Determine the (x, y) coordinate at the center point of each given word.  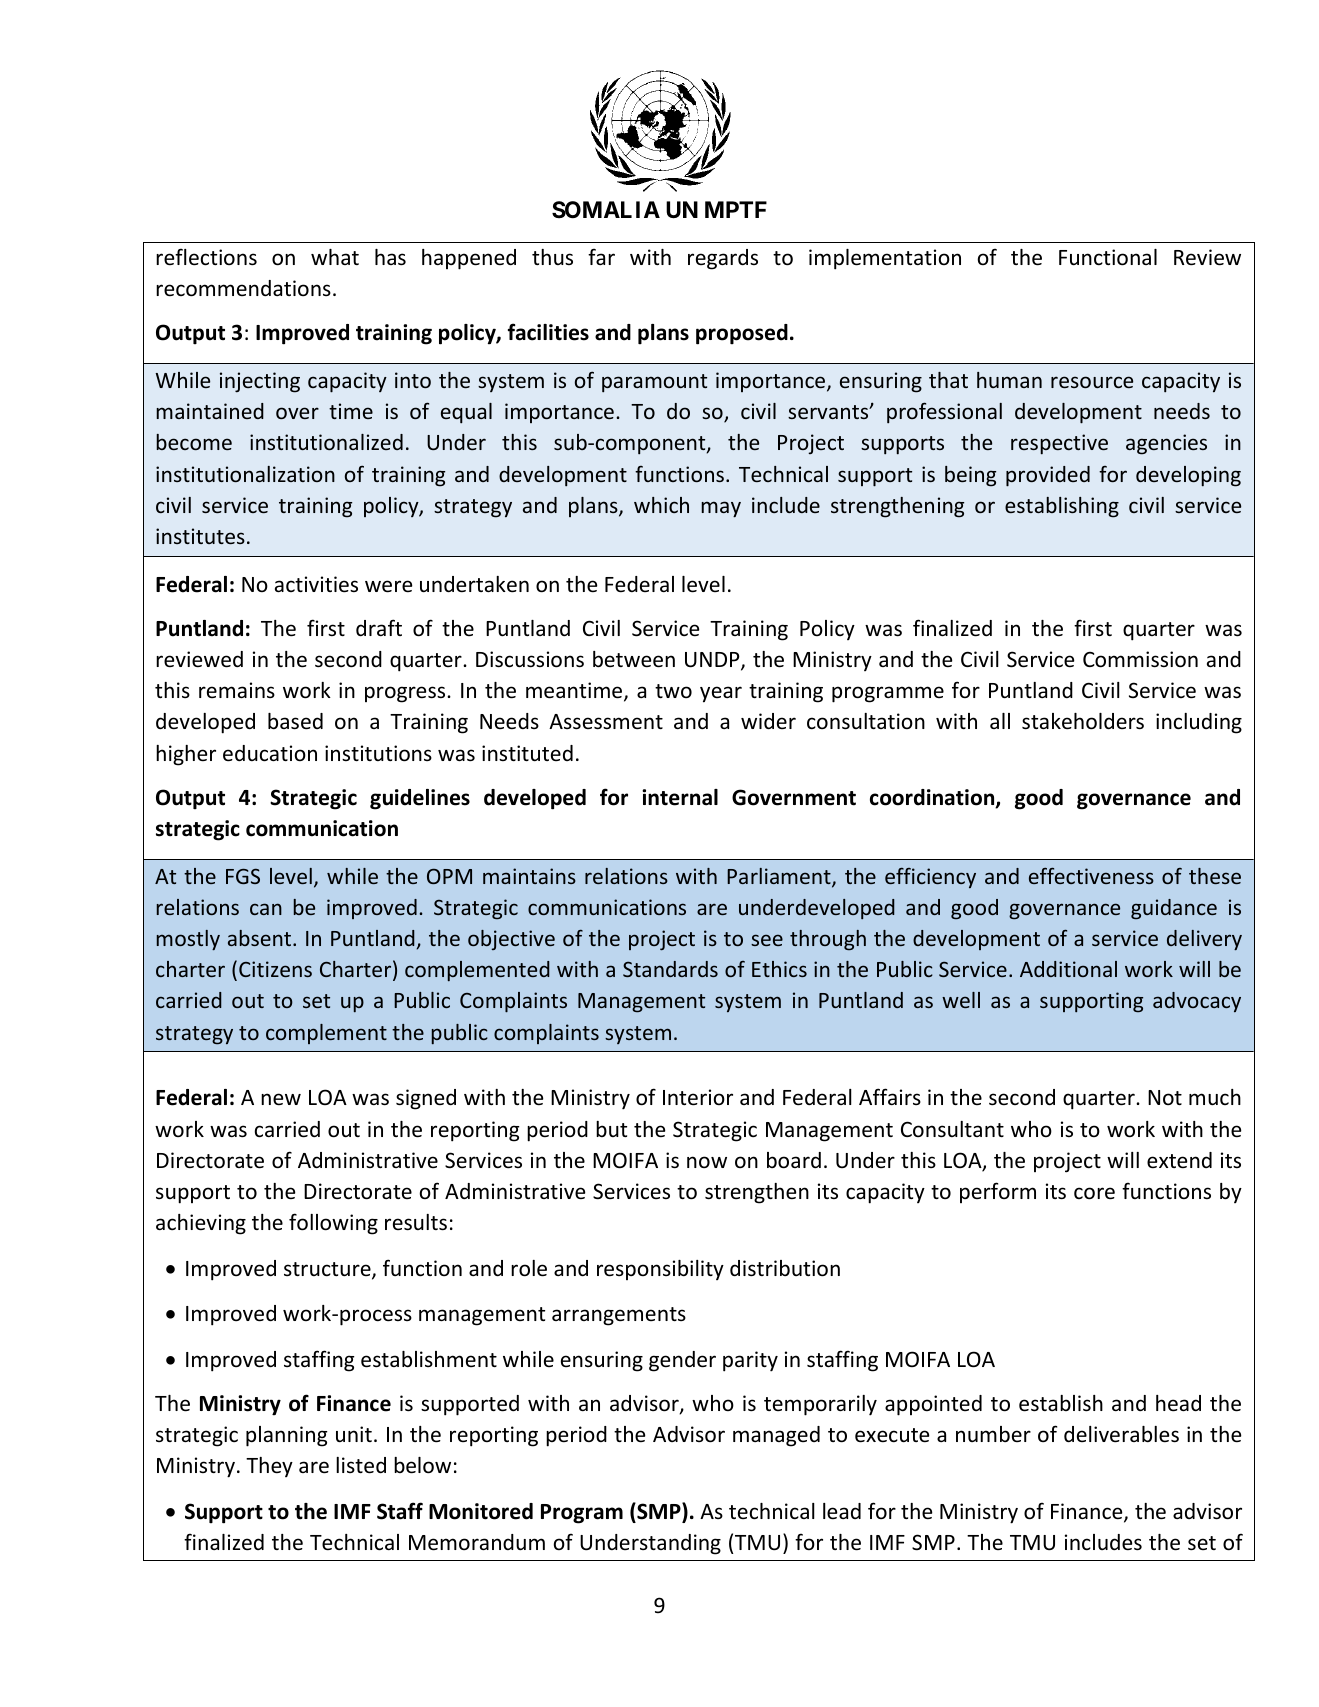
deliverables (1121, 1434)
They (269, 1467)
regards (723, 259)
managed (776, 1436)
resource (1092, 382)
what (335, 257)
